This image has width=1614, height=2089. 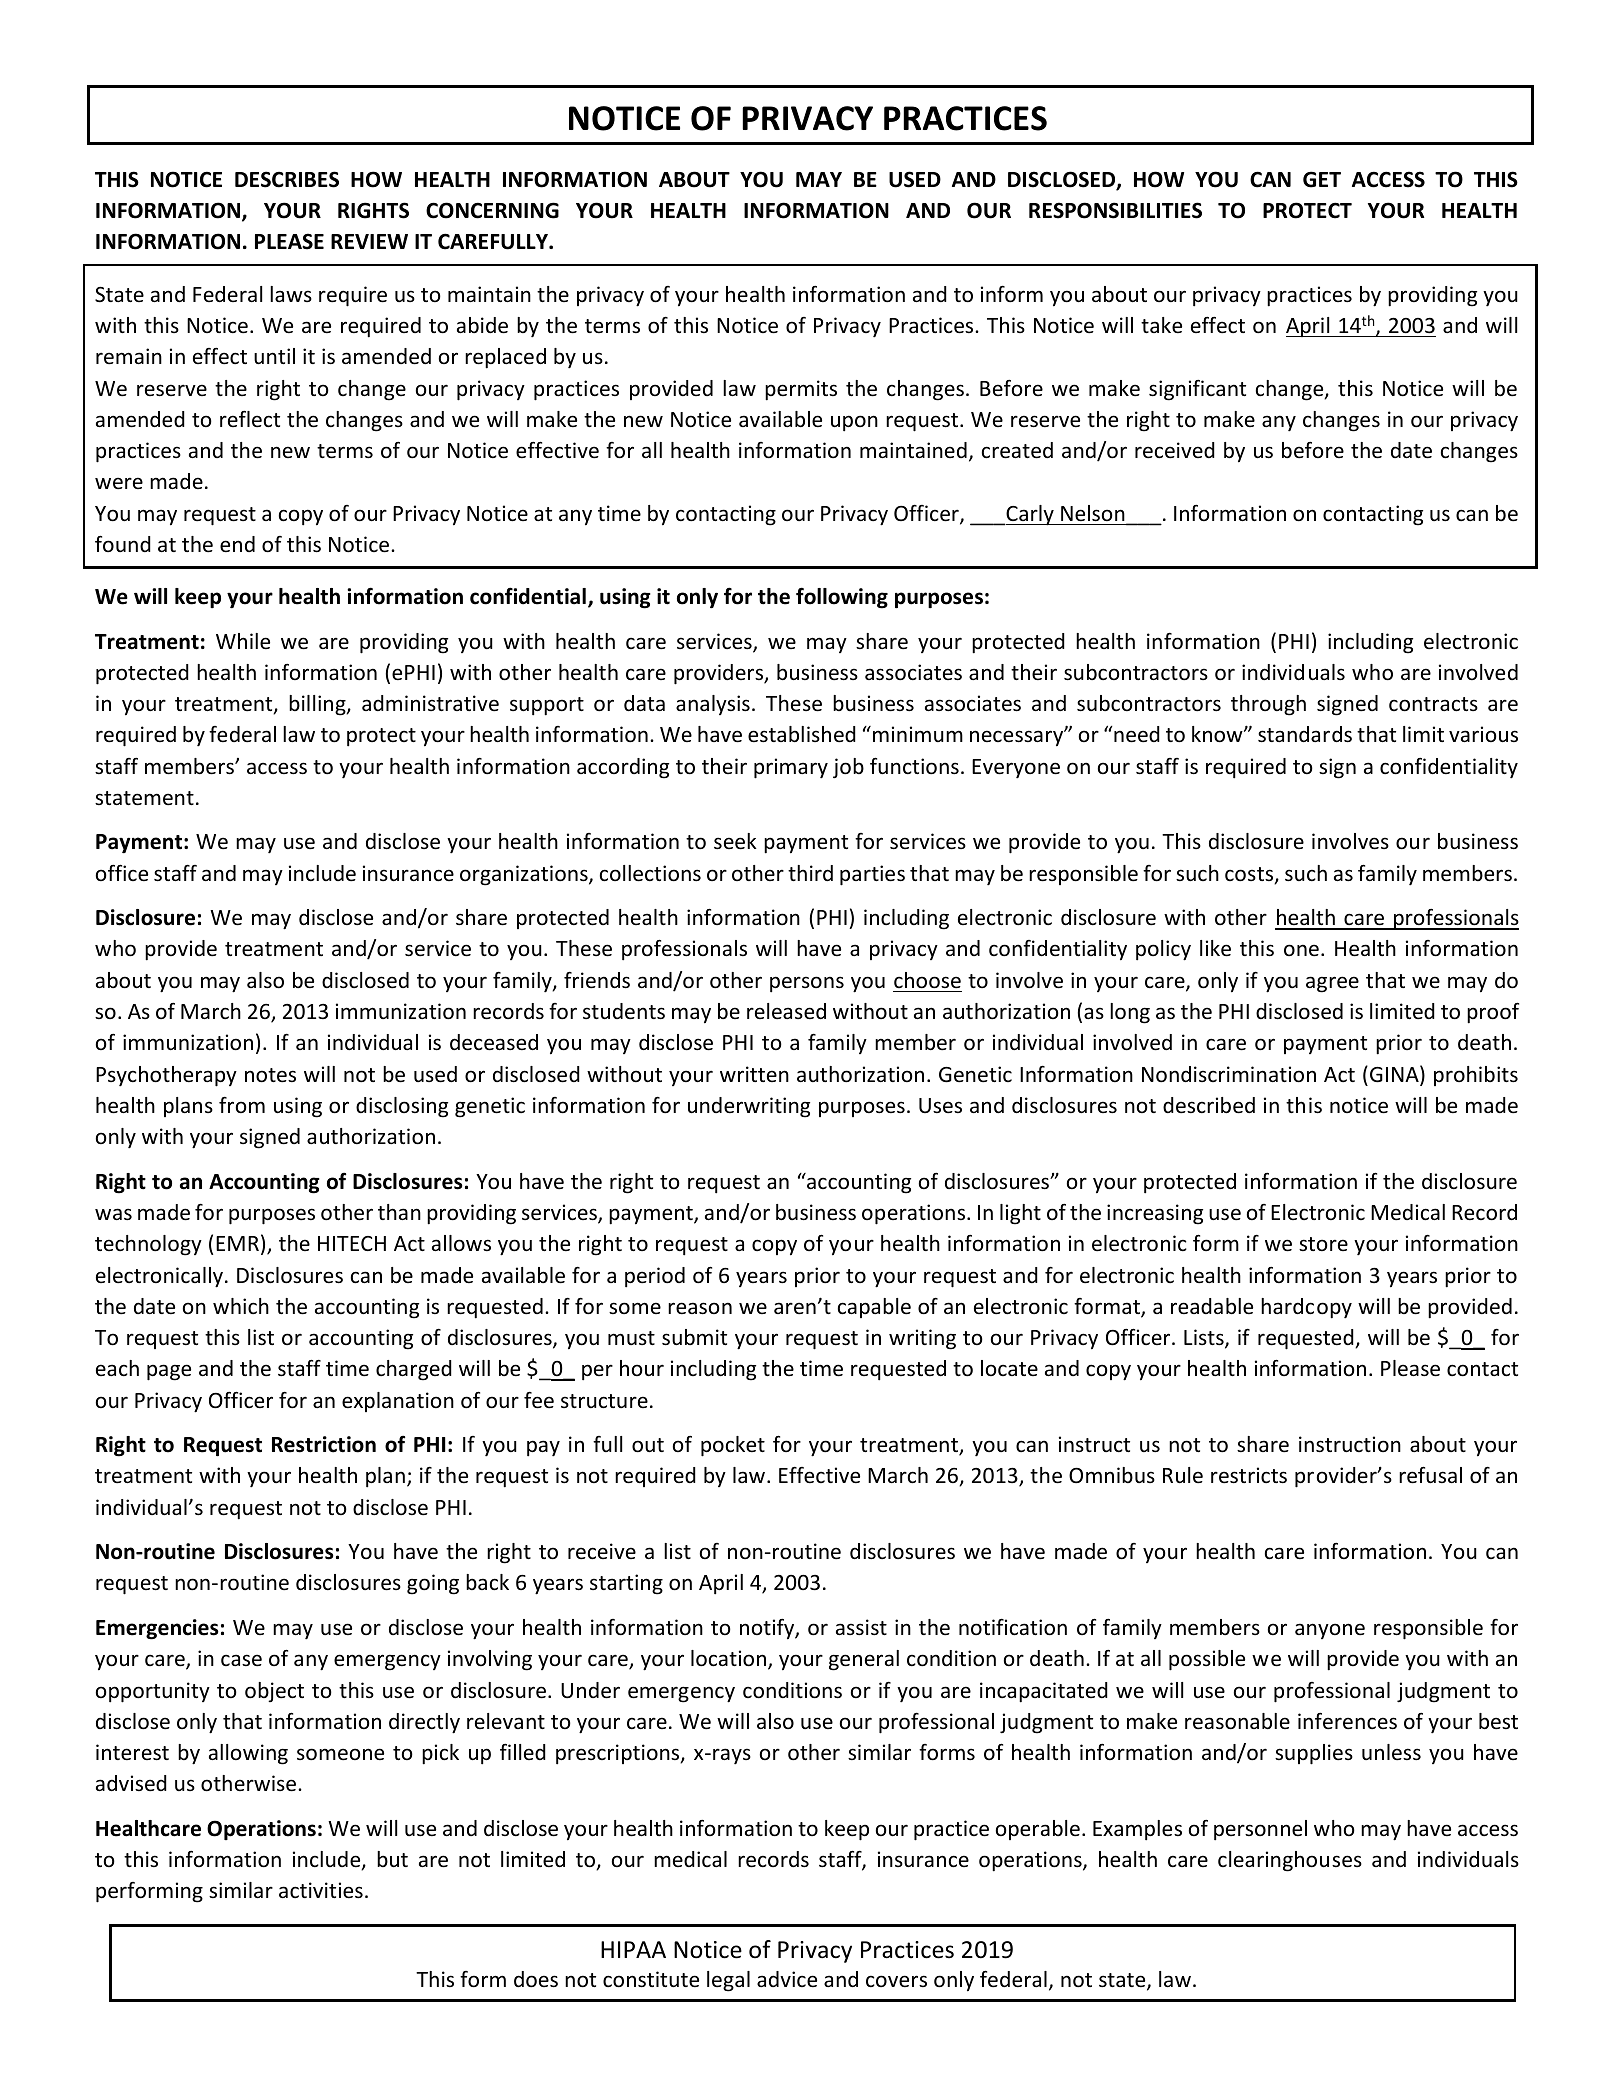 What do you see at coordinates (801, 390) in the image?
I see `permits` at bounding box center [801, 390].
